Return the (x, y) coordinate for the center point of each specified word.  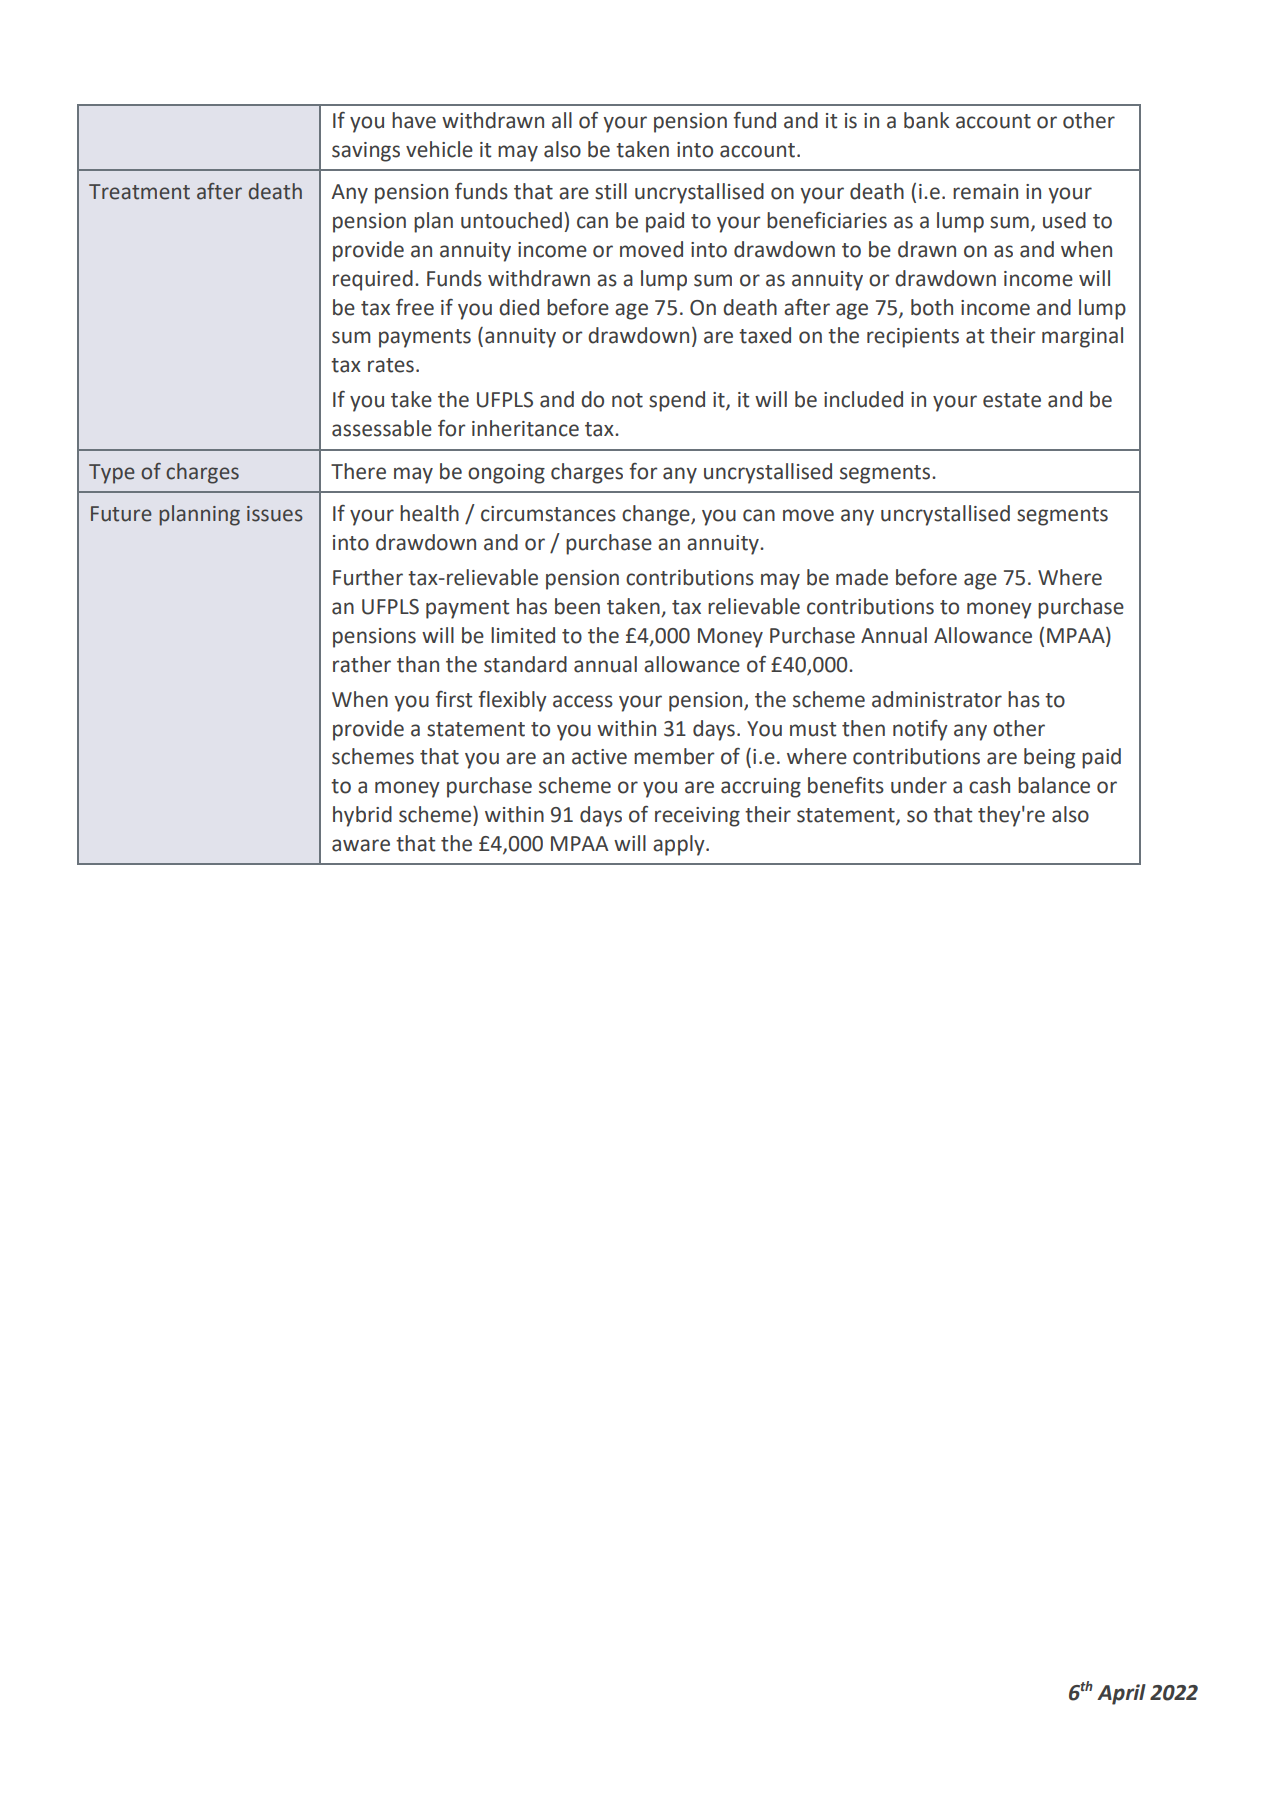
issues (275, 514)
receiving (697, 817)
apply (680, 845)
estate (1012, 400)
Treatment (139, 192)
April (1121, 1694)
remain (985, 192)
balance (1054, 785)
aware (361, 845)
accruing (761, 788)
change (657, 515)
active (599, 757)
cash (989, 785)
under (919, 785)
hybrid (362, 816)
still (611, 191)
